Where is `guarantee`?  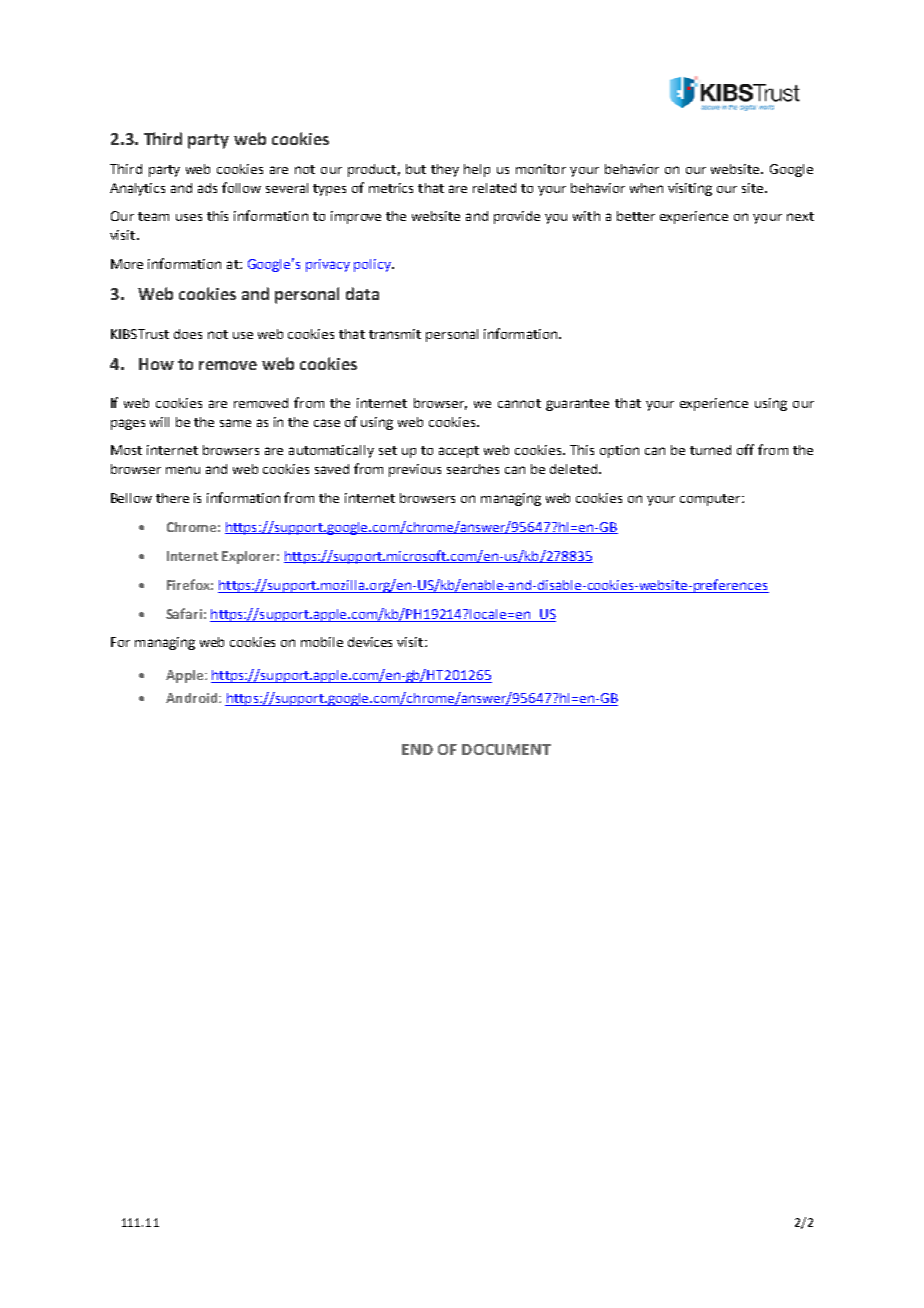 guarantee is located at coordinates (577, 405).
